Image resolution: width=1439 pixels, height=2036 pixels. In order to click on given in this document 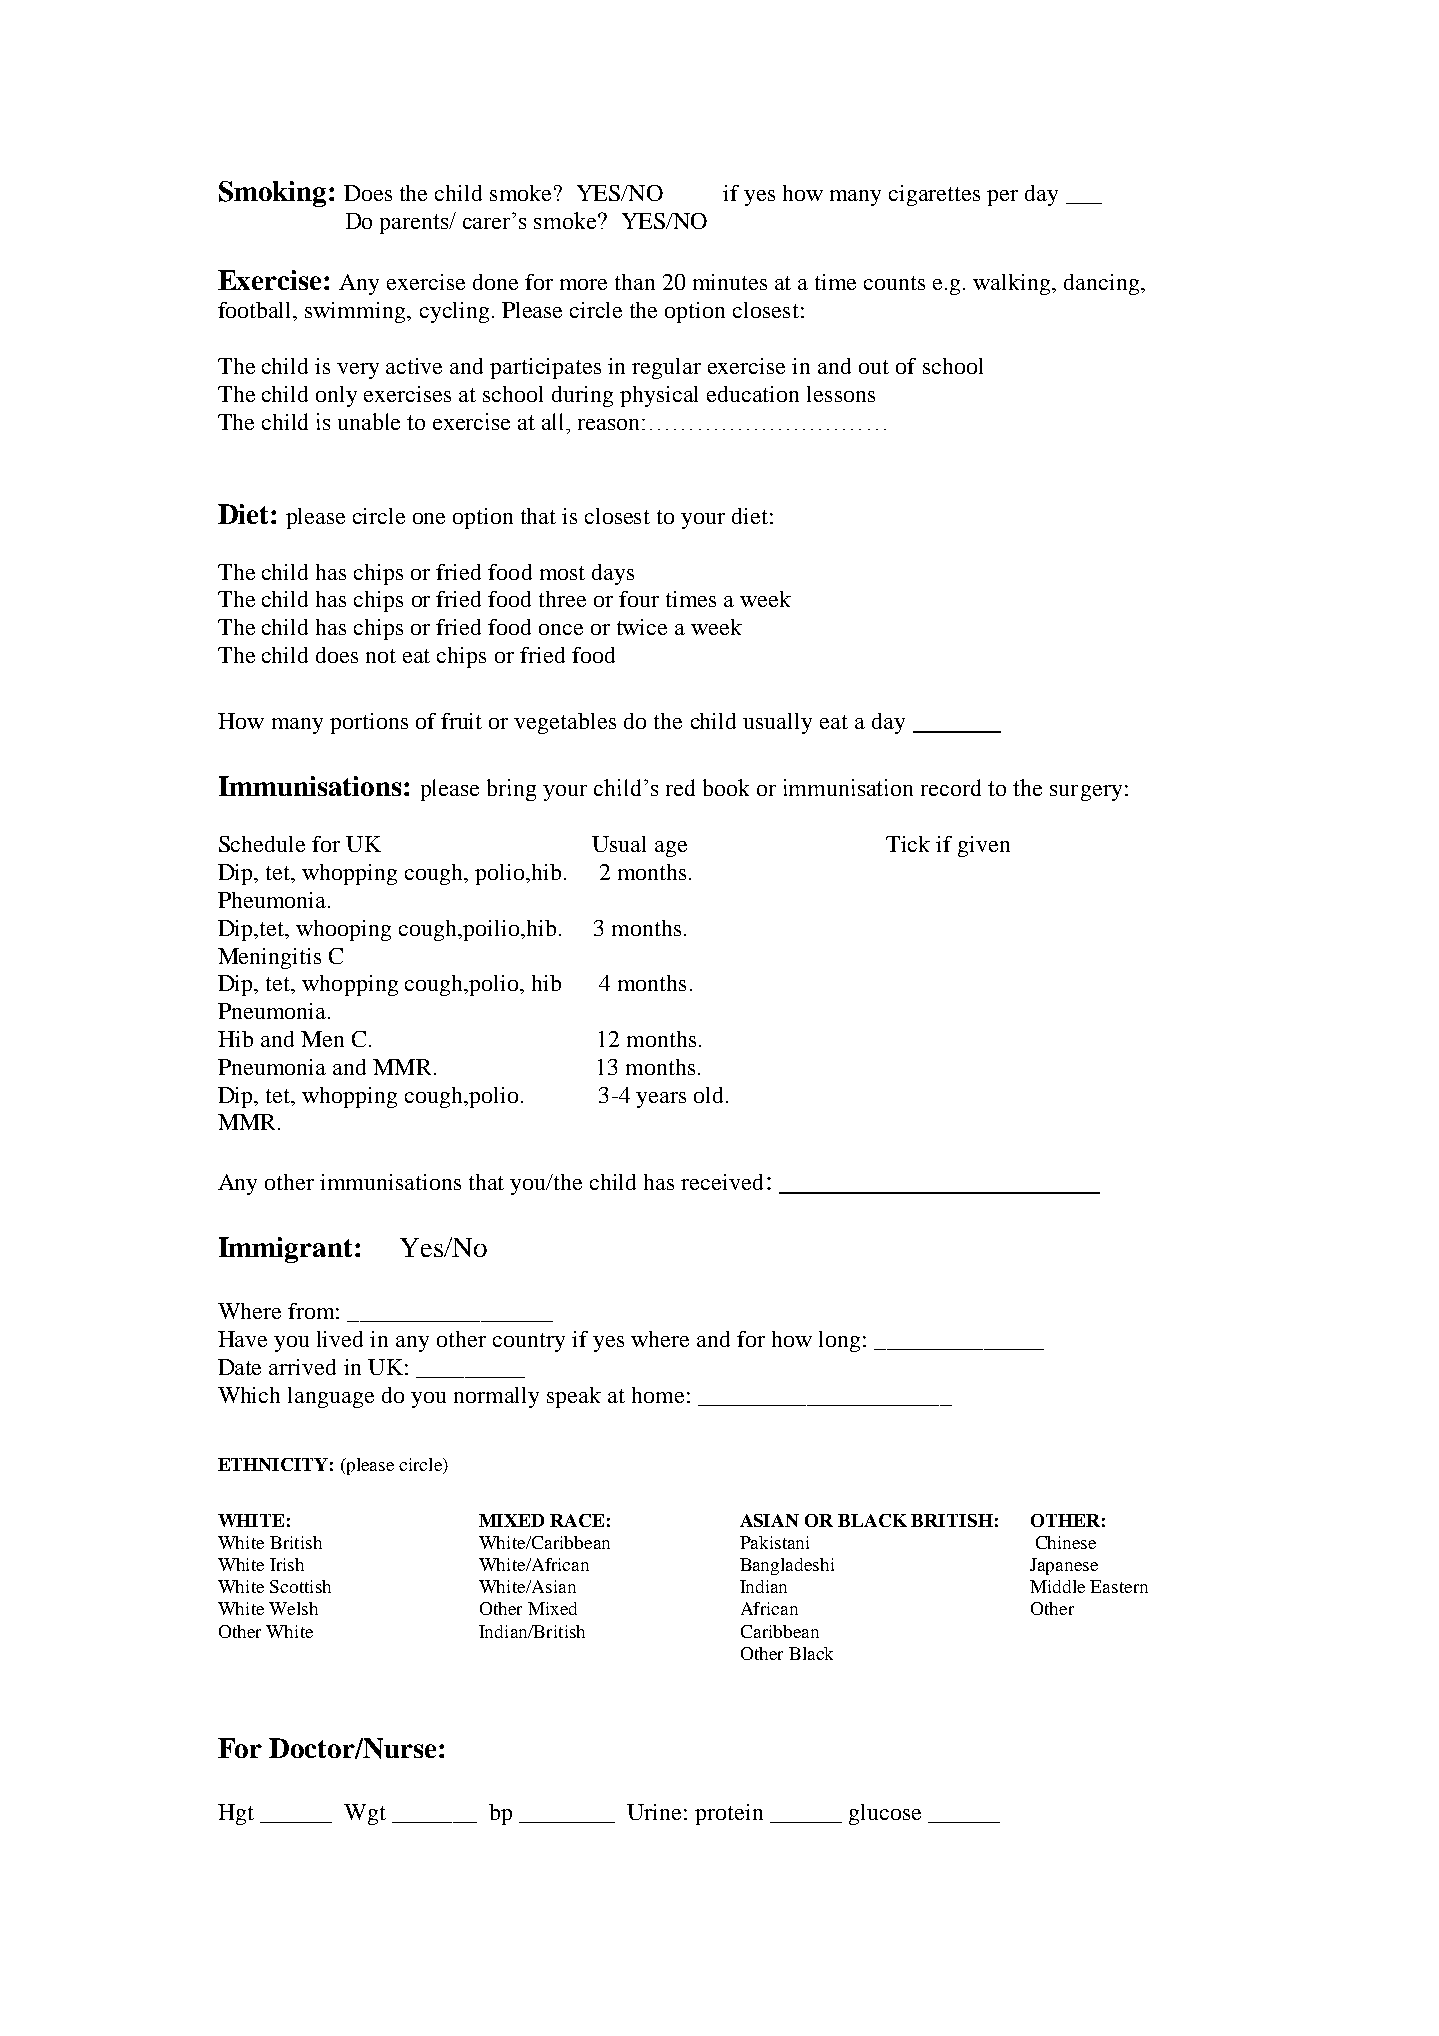, I will do `click(984, 846)`.
